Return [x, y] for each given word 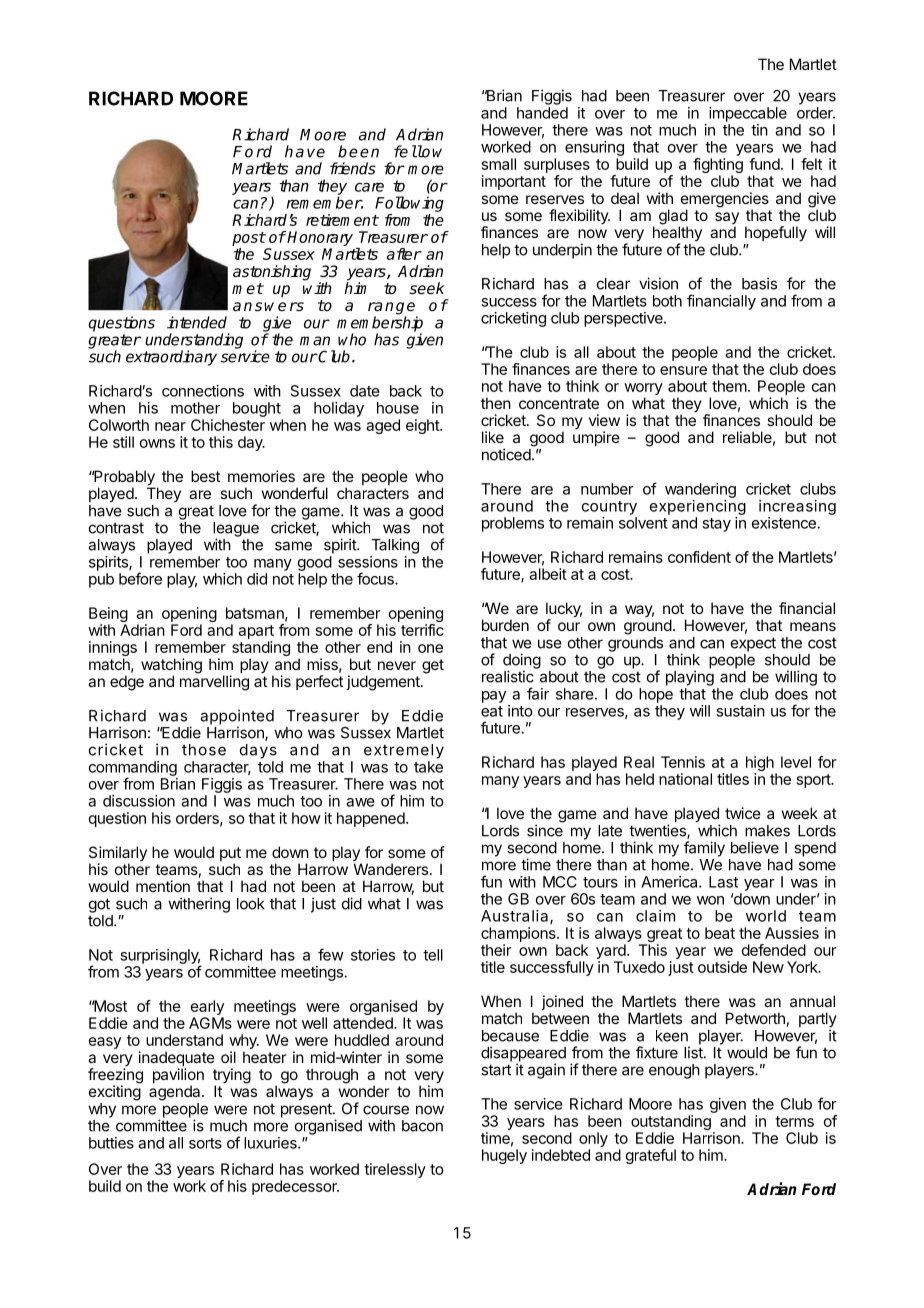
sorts [205, 1143]
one [430, 648]
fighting [718, 167]
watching [171, 667]
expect [753, 644]
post [249, 239]
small [499, 164]
